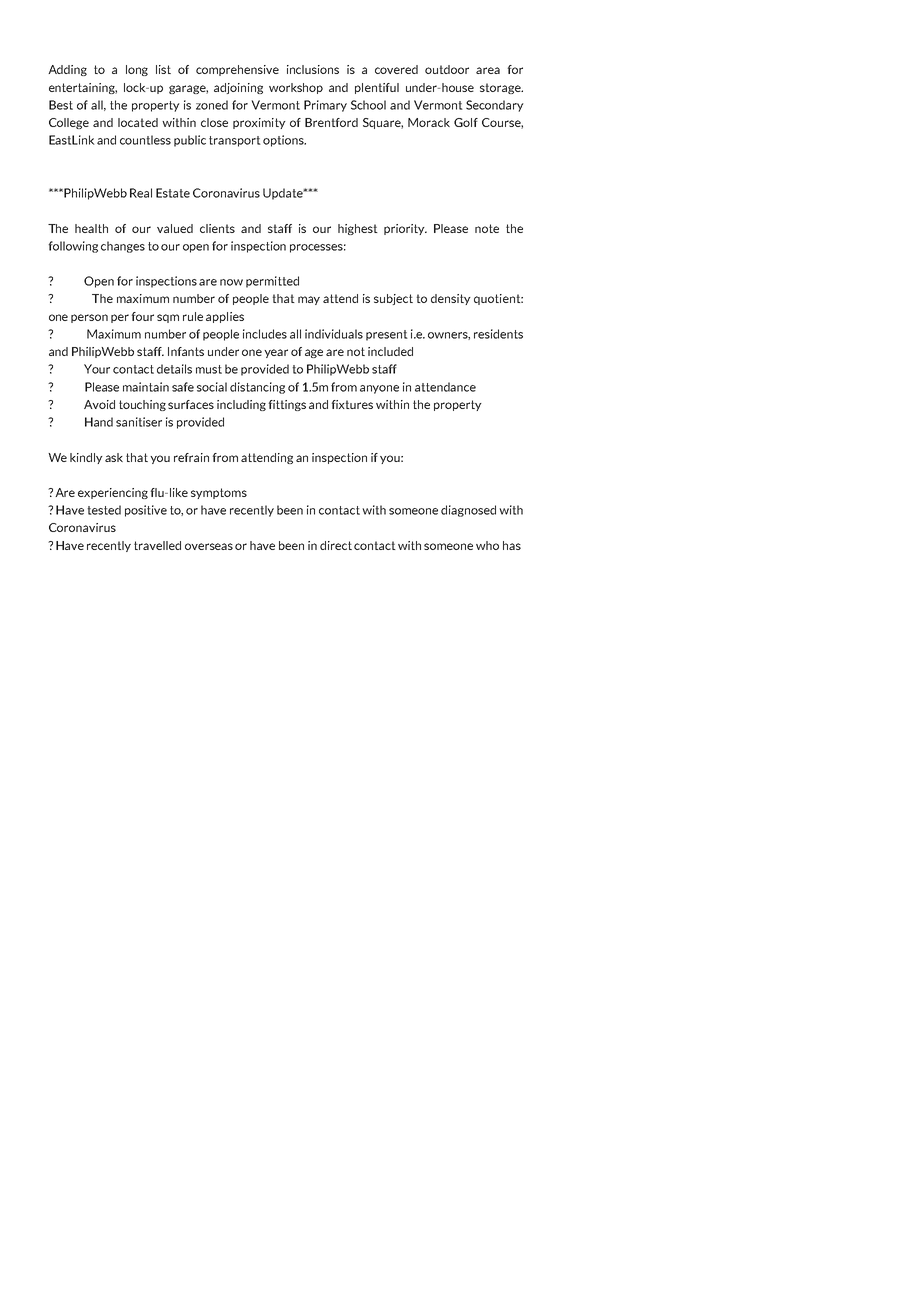 This page has height=1308, width=924. Describe the element at coordinates (487, 545) in the page. I see `who` at that location.
